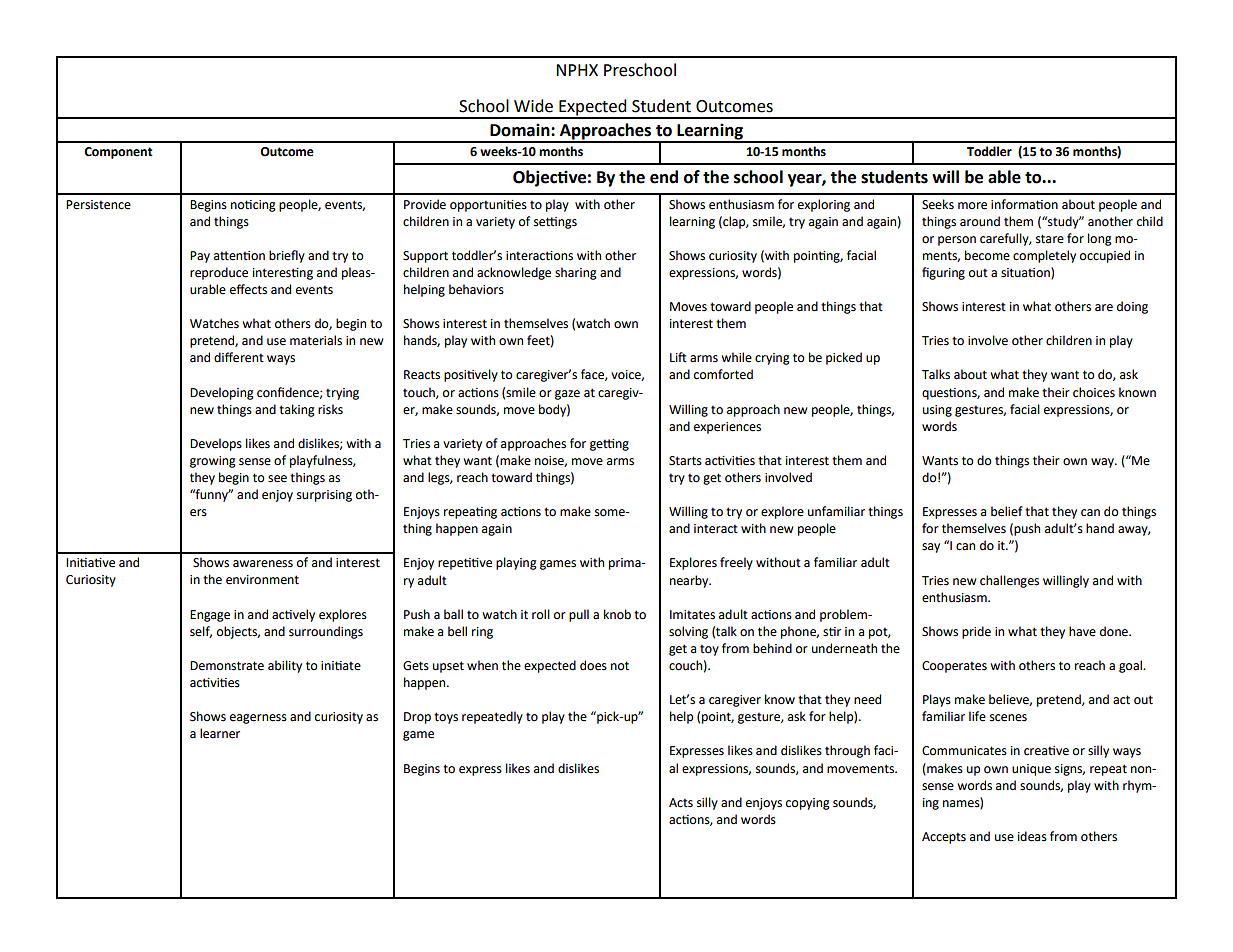  What do you see at coordinates (808, 804) in the screenshot?
I see `copying` at bounding box center [808, 804].
